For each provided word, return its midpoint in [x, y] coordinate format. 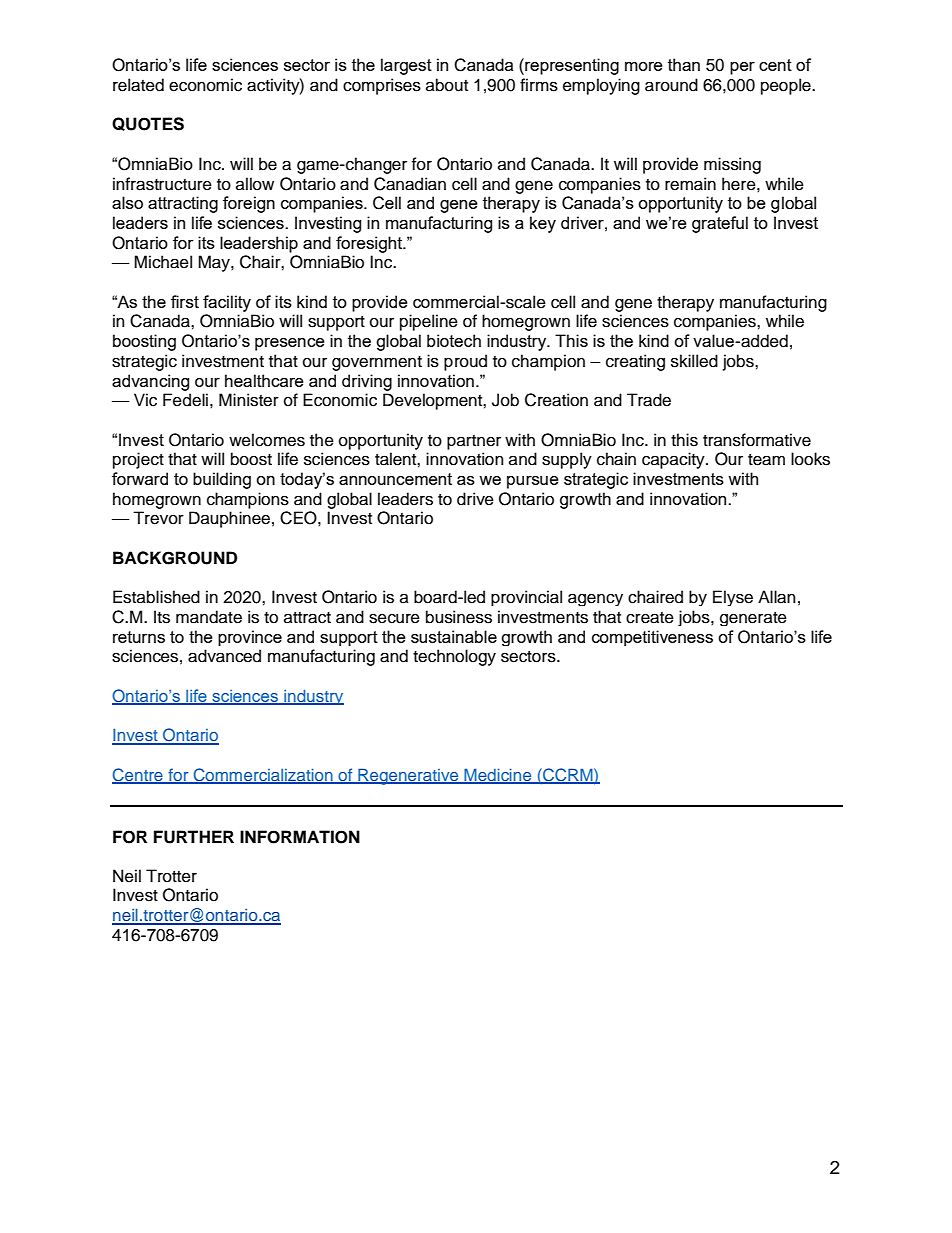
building [222, 480]
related [138, 85]
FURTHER [194, 837]
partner [474, 442]
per [742, 68]
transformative [757, 440]
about [447, 85]
